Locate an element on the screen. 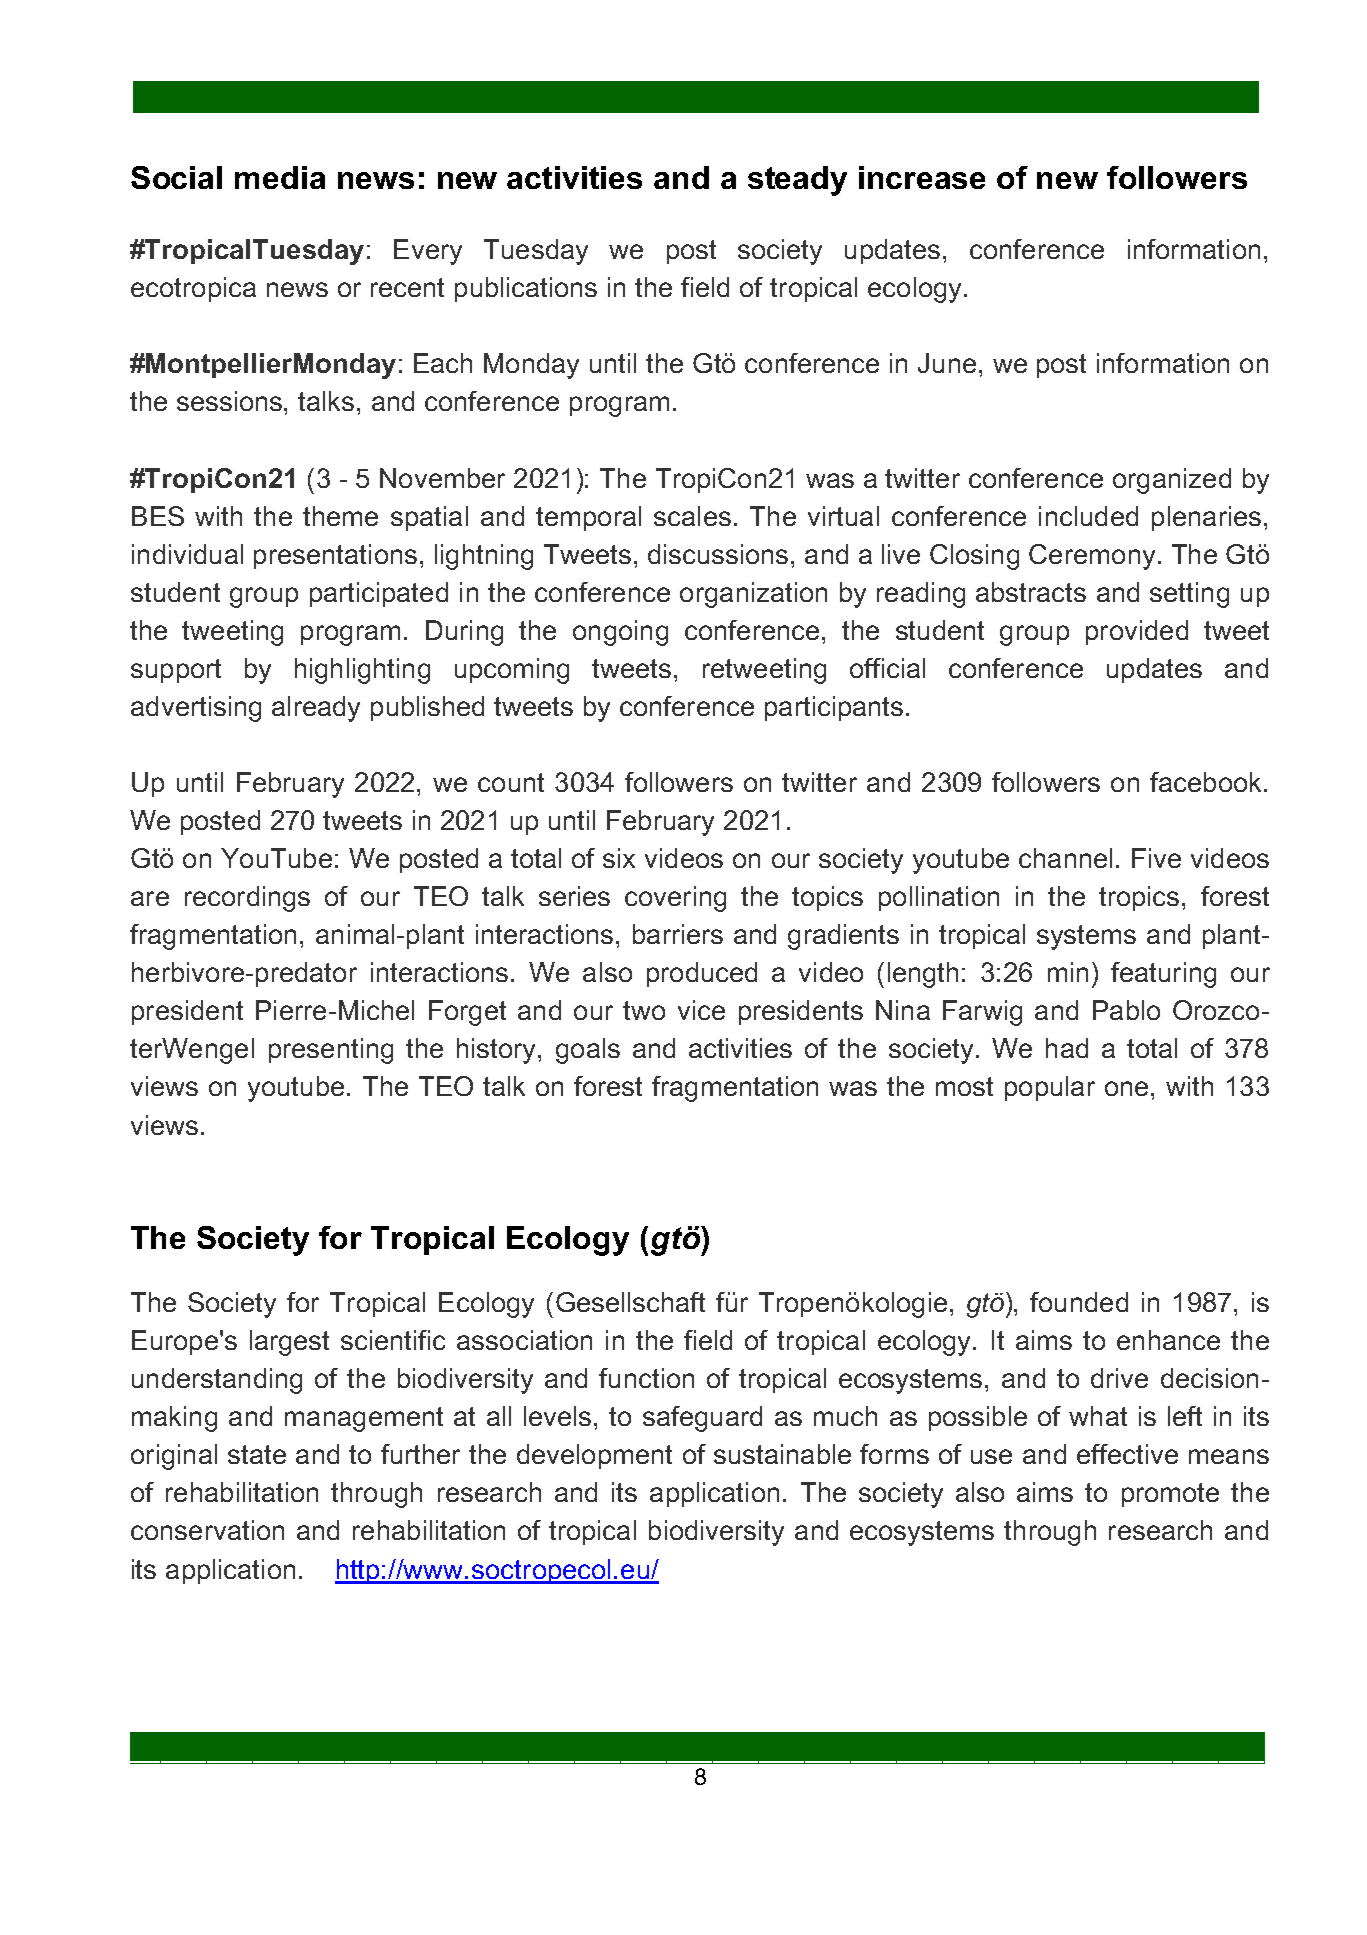 This screenshot has height=1935, width=1367. steady is located at coordinates (797, 181).
